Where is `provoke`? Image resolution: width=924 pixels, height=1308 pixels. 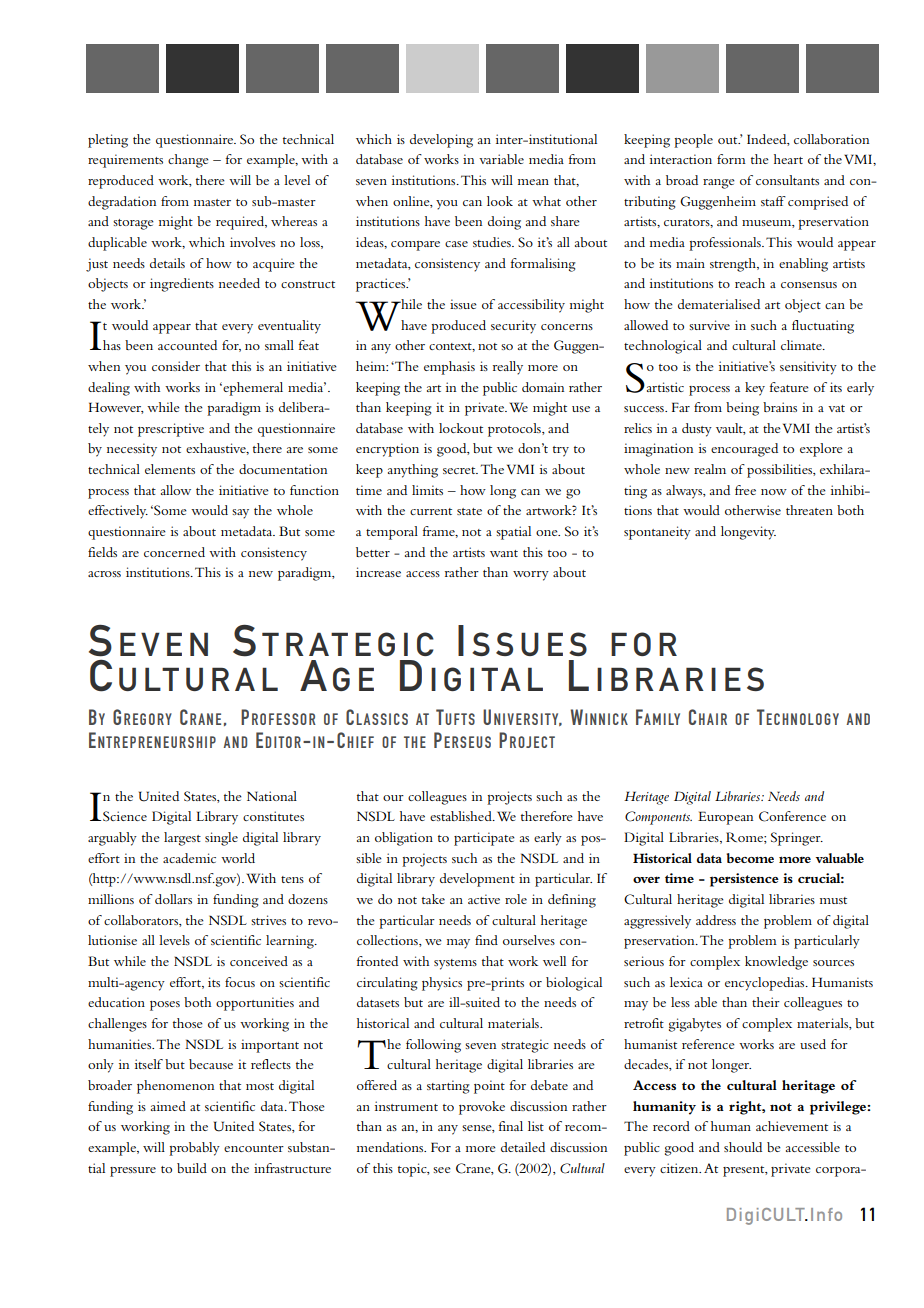 provoke is located at coordinates (482, 1108).
